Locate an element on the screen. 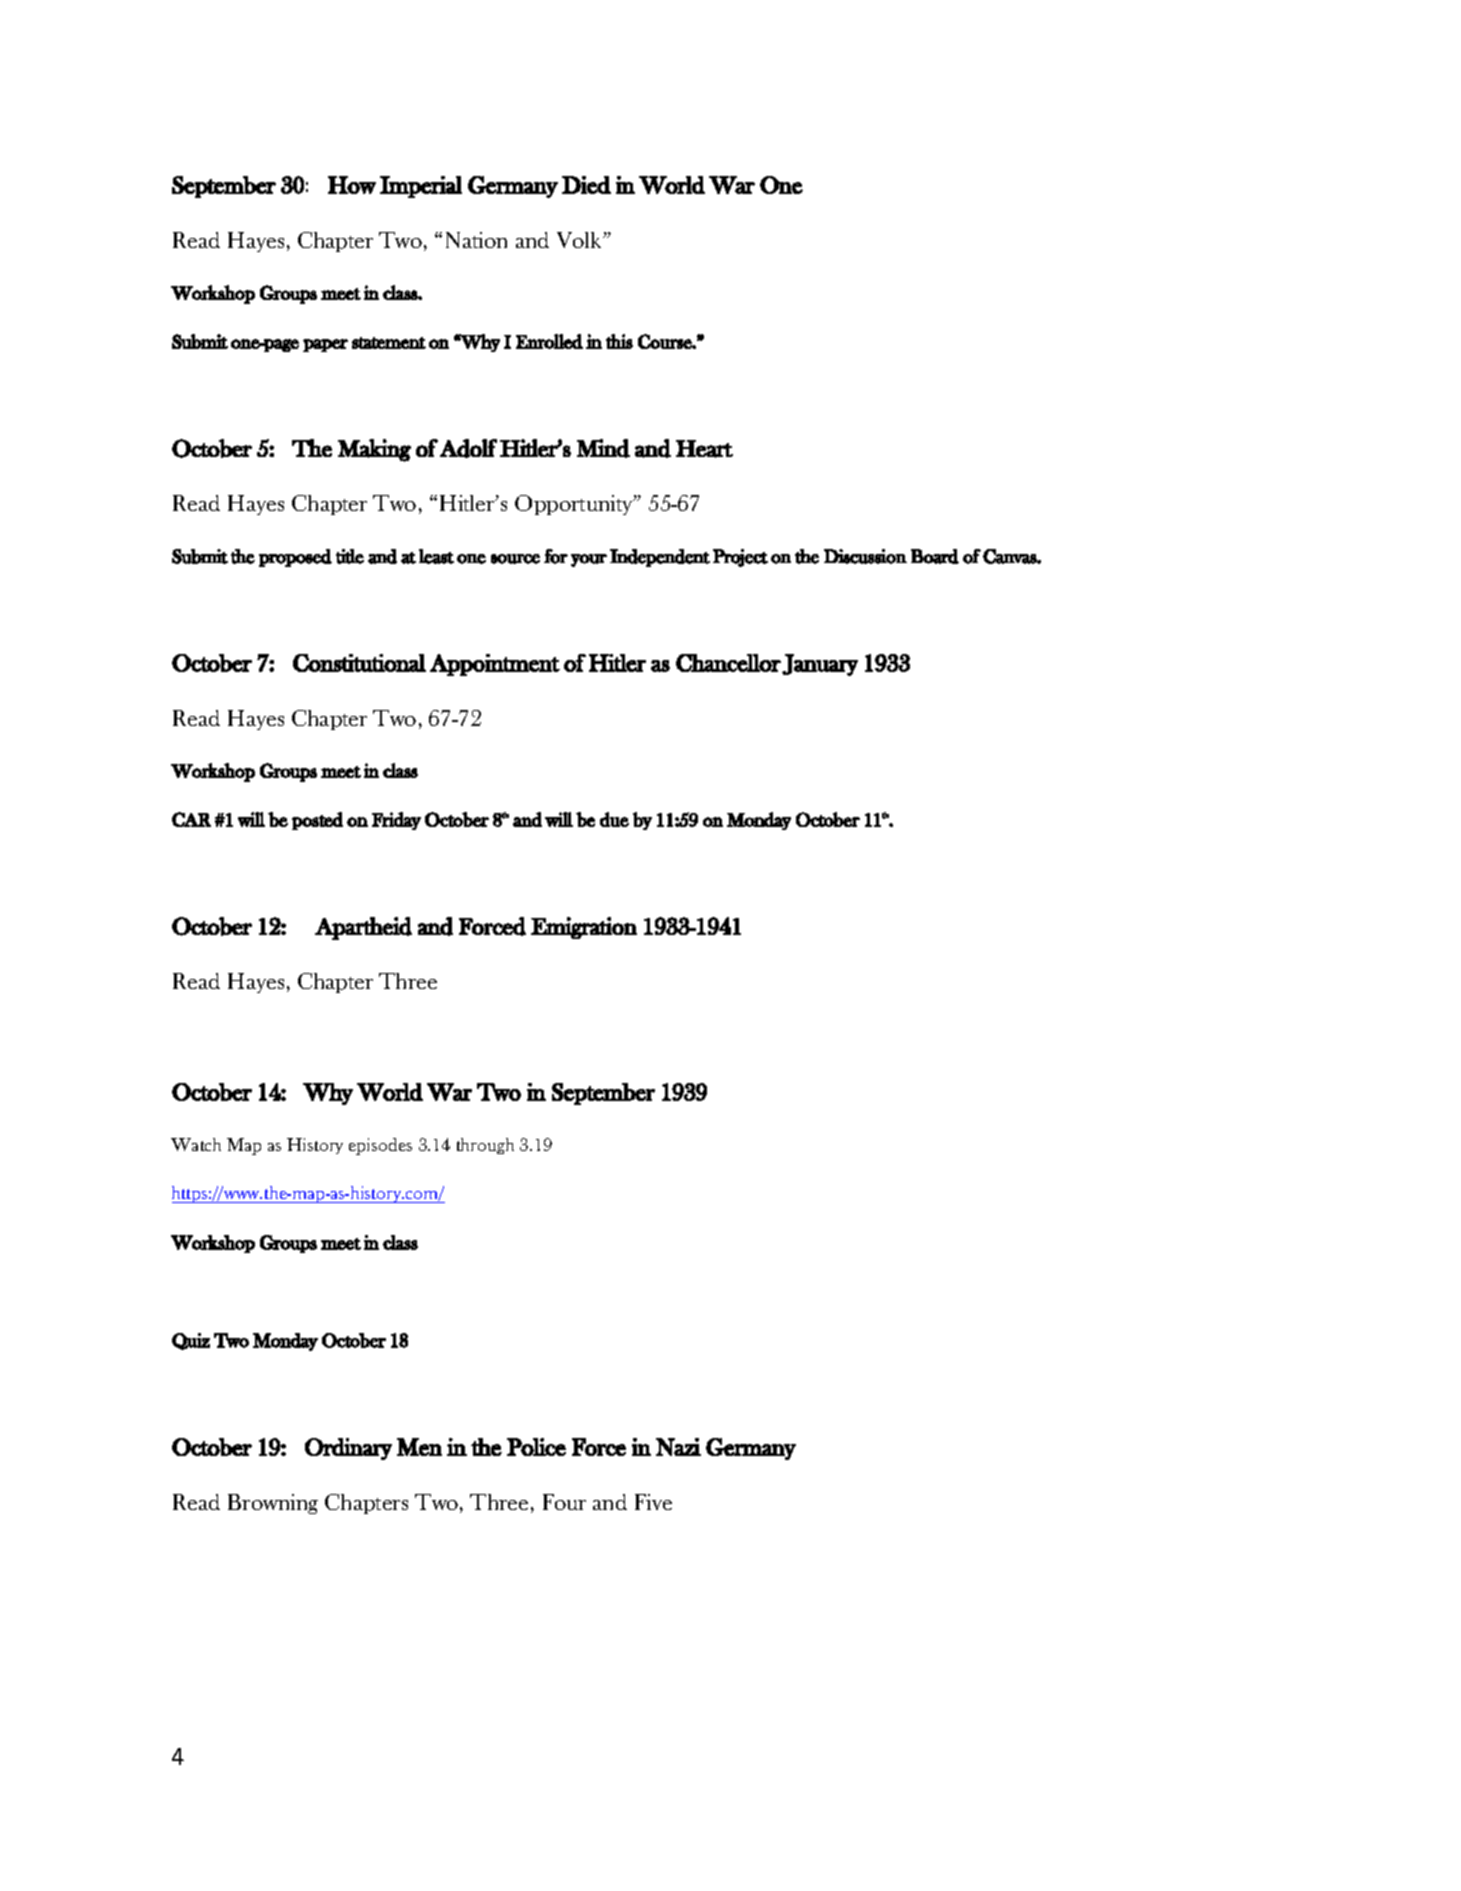 The width and height of the screenshot is (1461, 1891). January is located at coordinates (820, 665).
